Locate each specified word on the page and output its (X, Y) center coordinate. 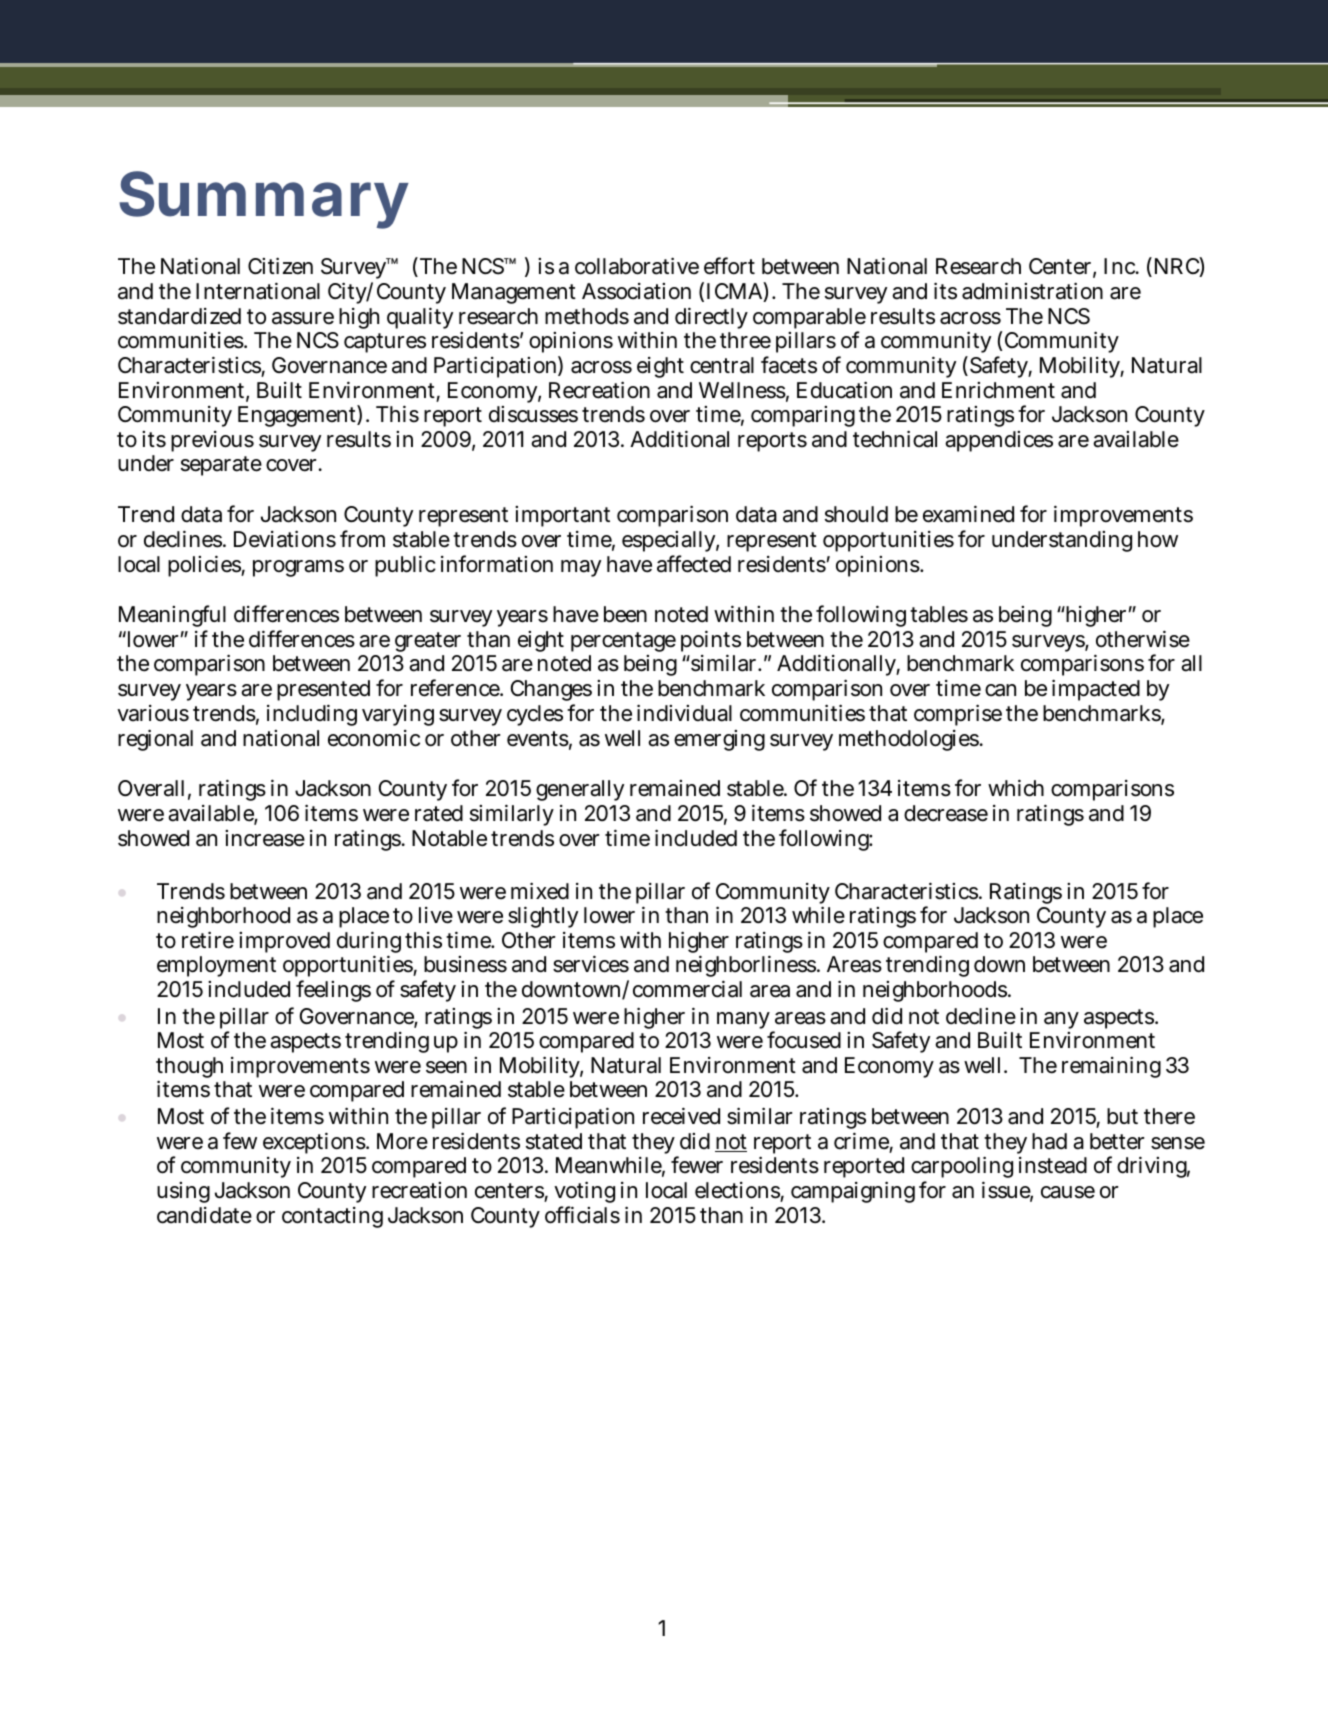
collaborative (637, 266)
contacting (332, 1217)
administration (1032, 291)
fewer (697, 1165)
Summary (264, 200)
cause (1068, 1192)
